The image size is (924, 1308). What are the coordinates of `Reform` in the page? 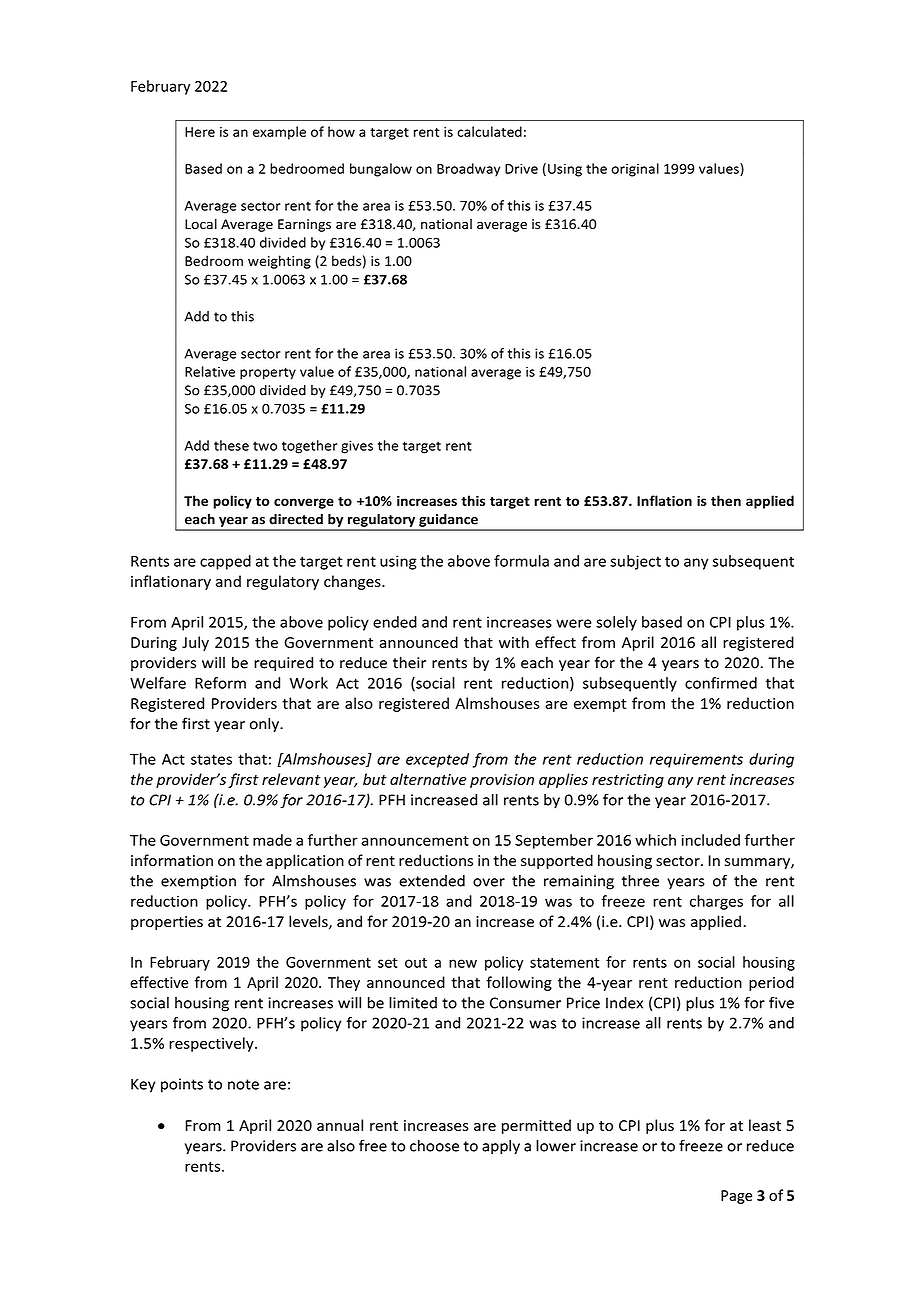 It's located at (220, 683).
